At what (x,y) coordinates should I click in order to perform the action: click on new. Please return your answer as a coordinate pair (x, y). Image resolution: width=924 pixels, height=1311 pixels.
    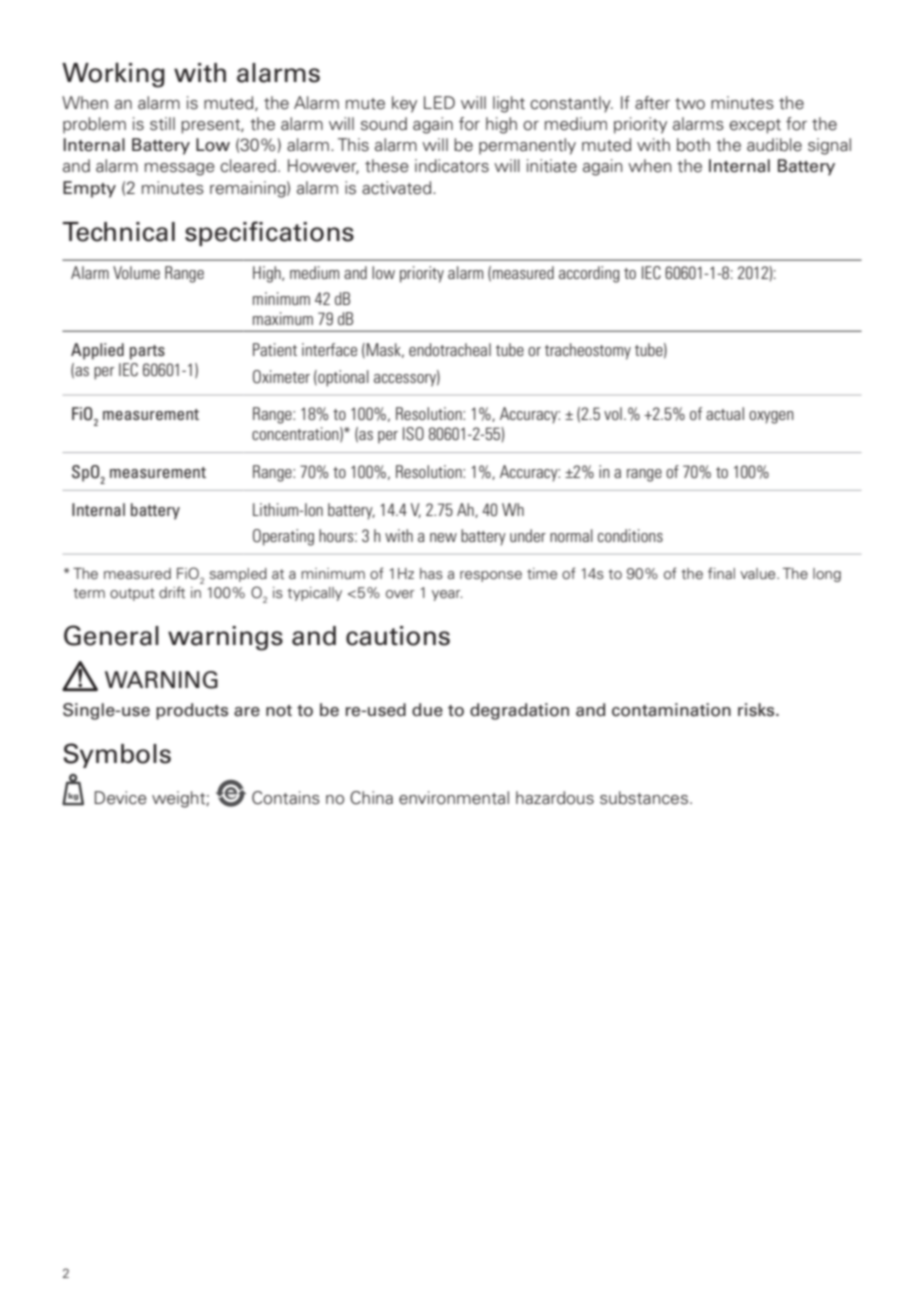
    Looking at the image, I should click on (443, 537).
